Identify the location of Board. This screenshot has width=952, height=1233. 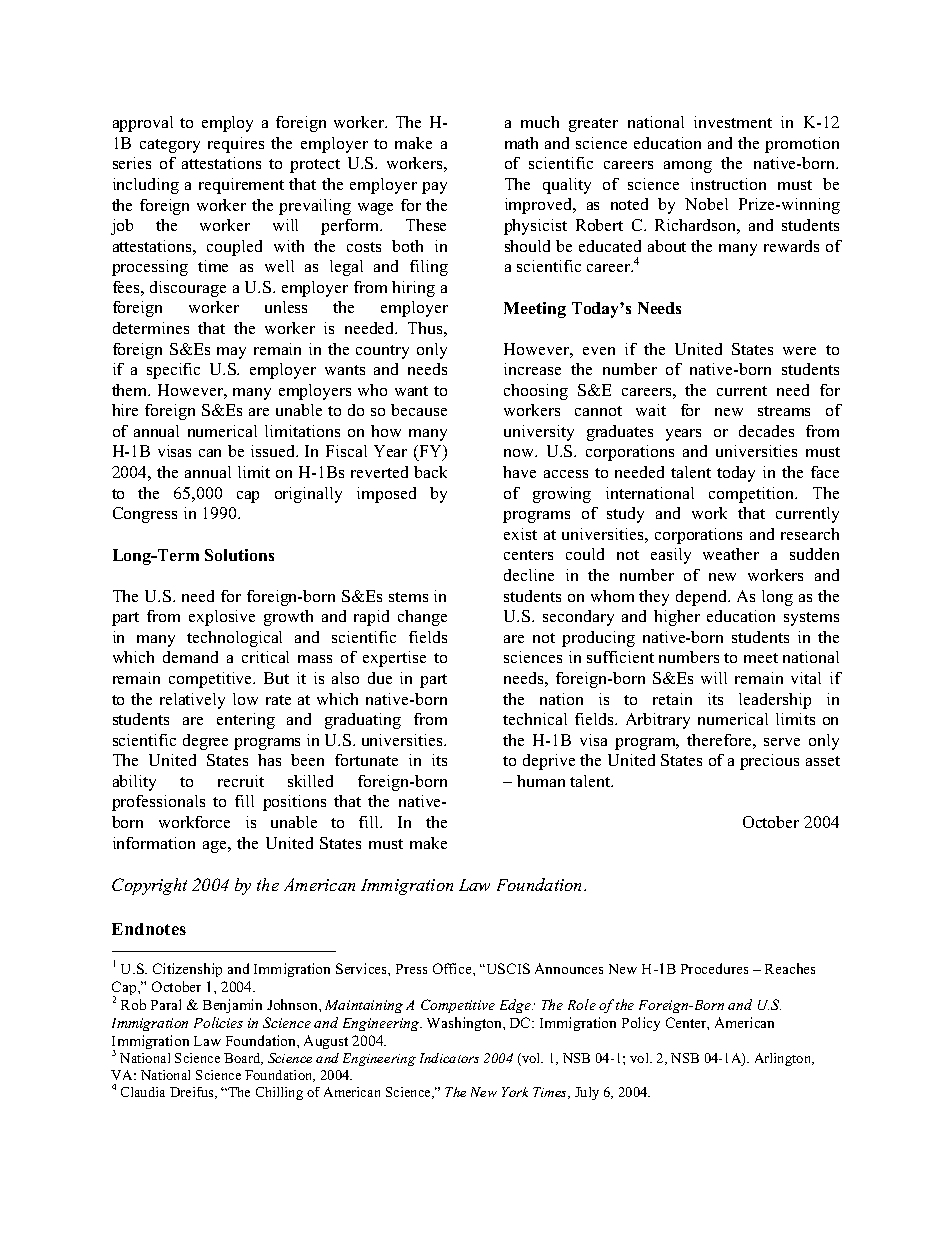
(243, 1059).
